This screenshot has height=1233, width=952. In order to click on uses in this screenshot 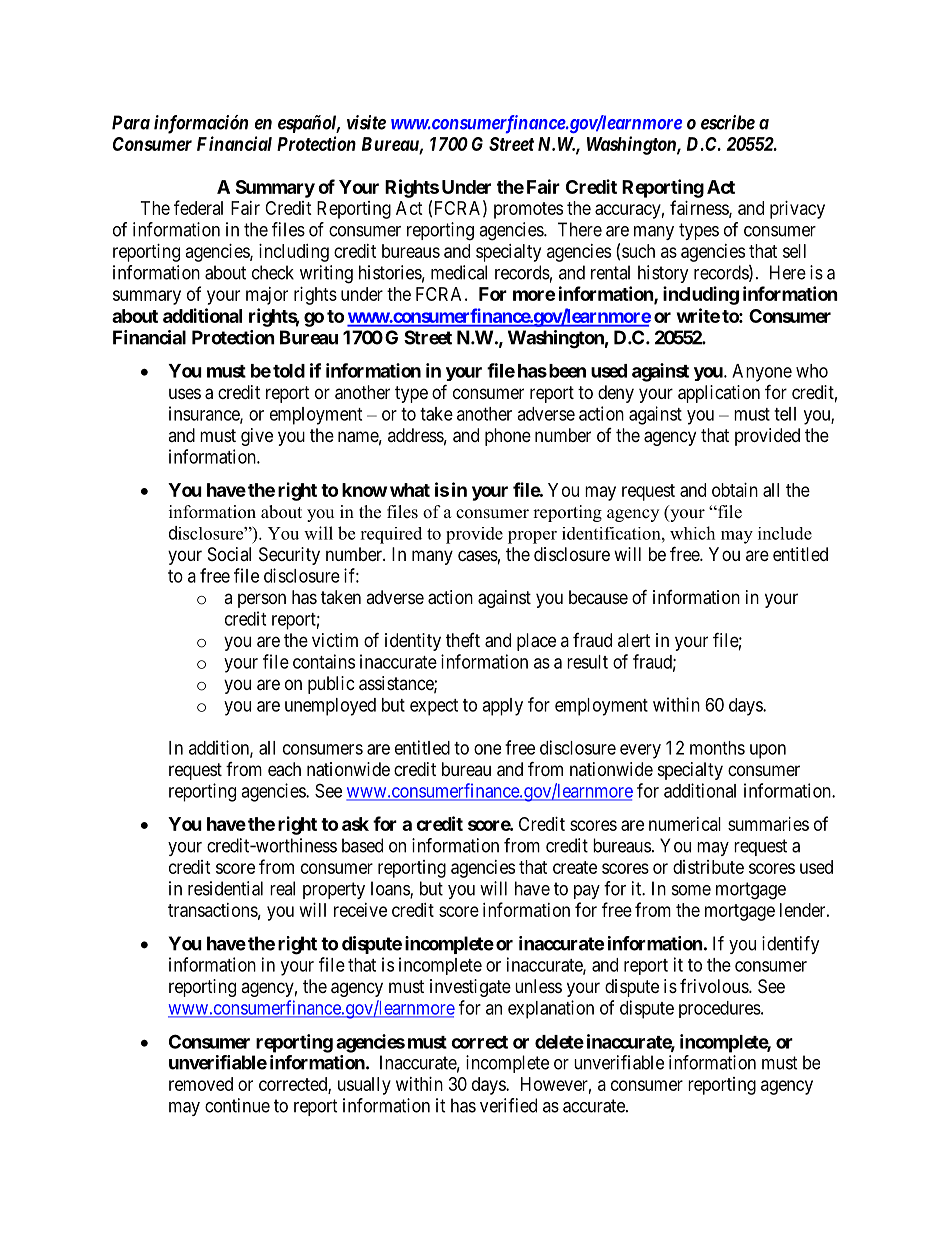, I will do `click(185, 393)`.
